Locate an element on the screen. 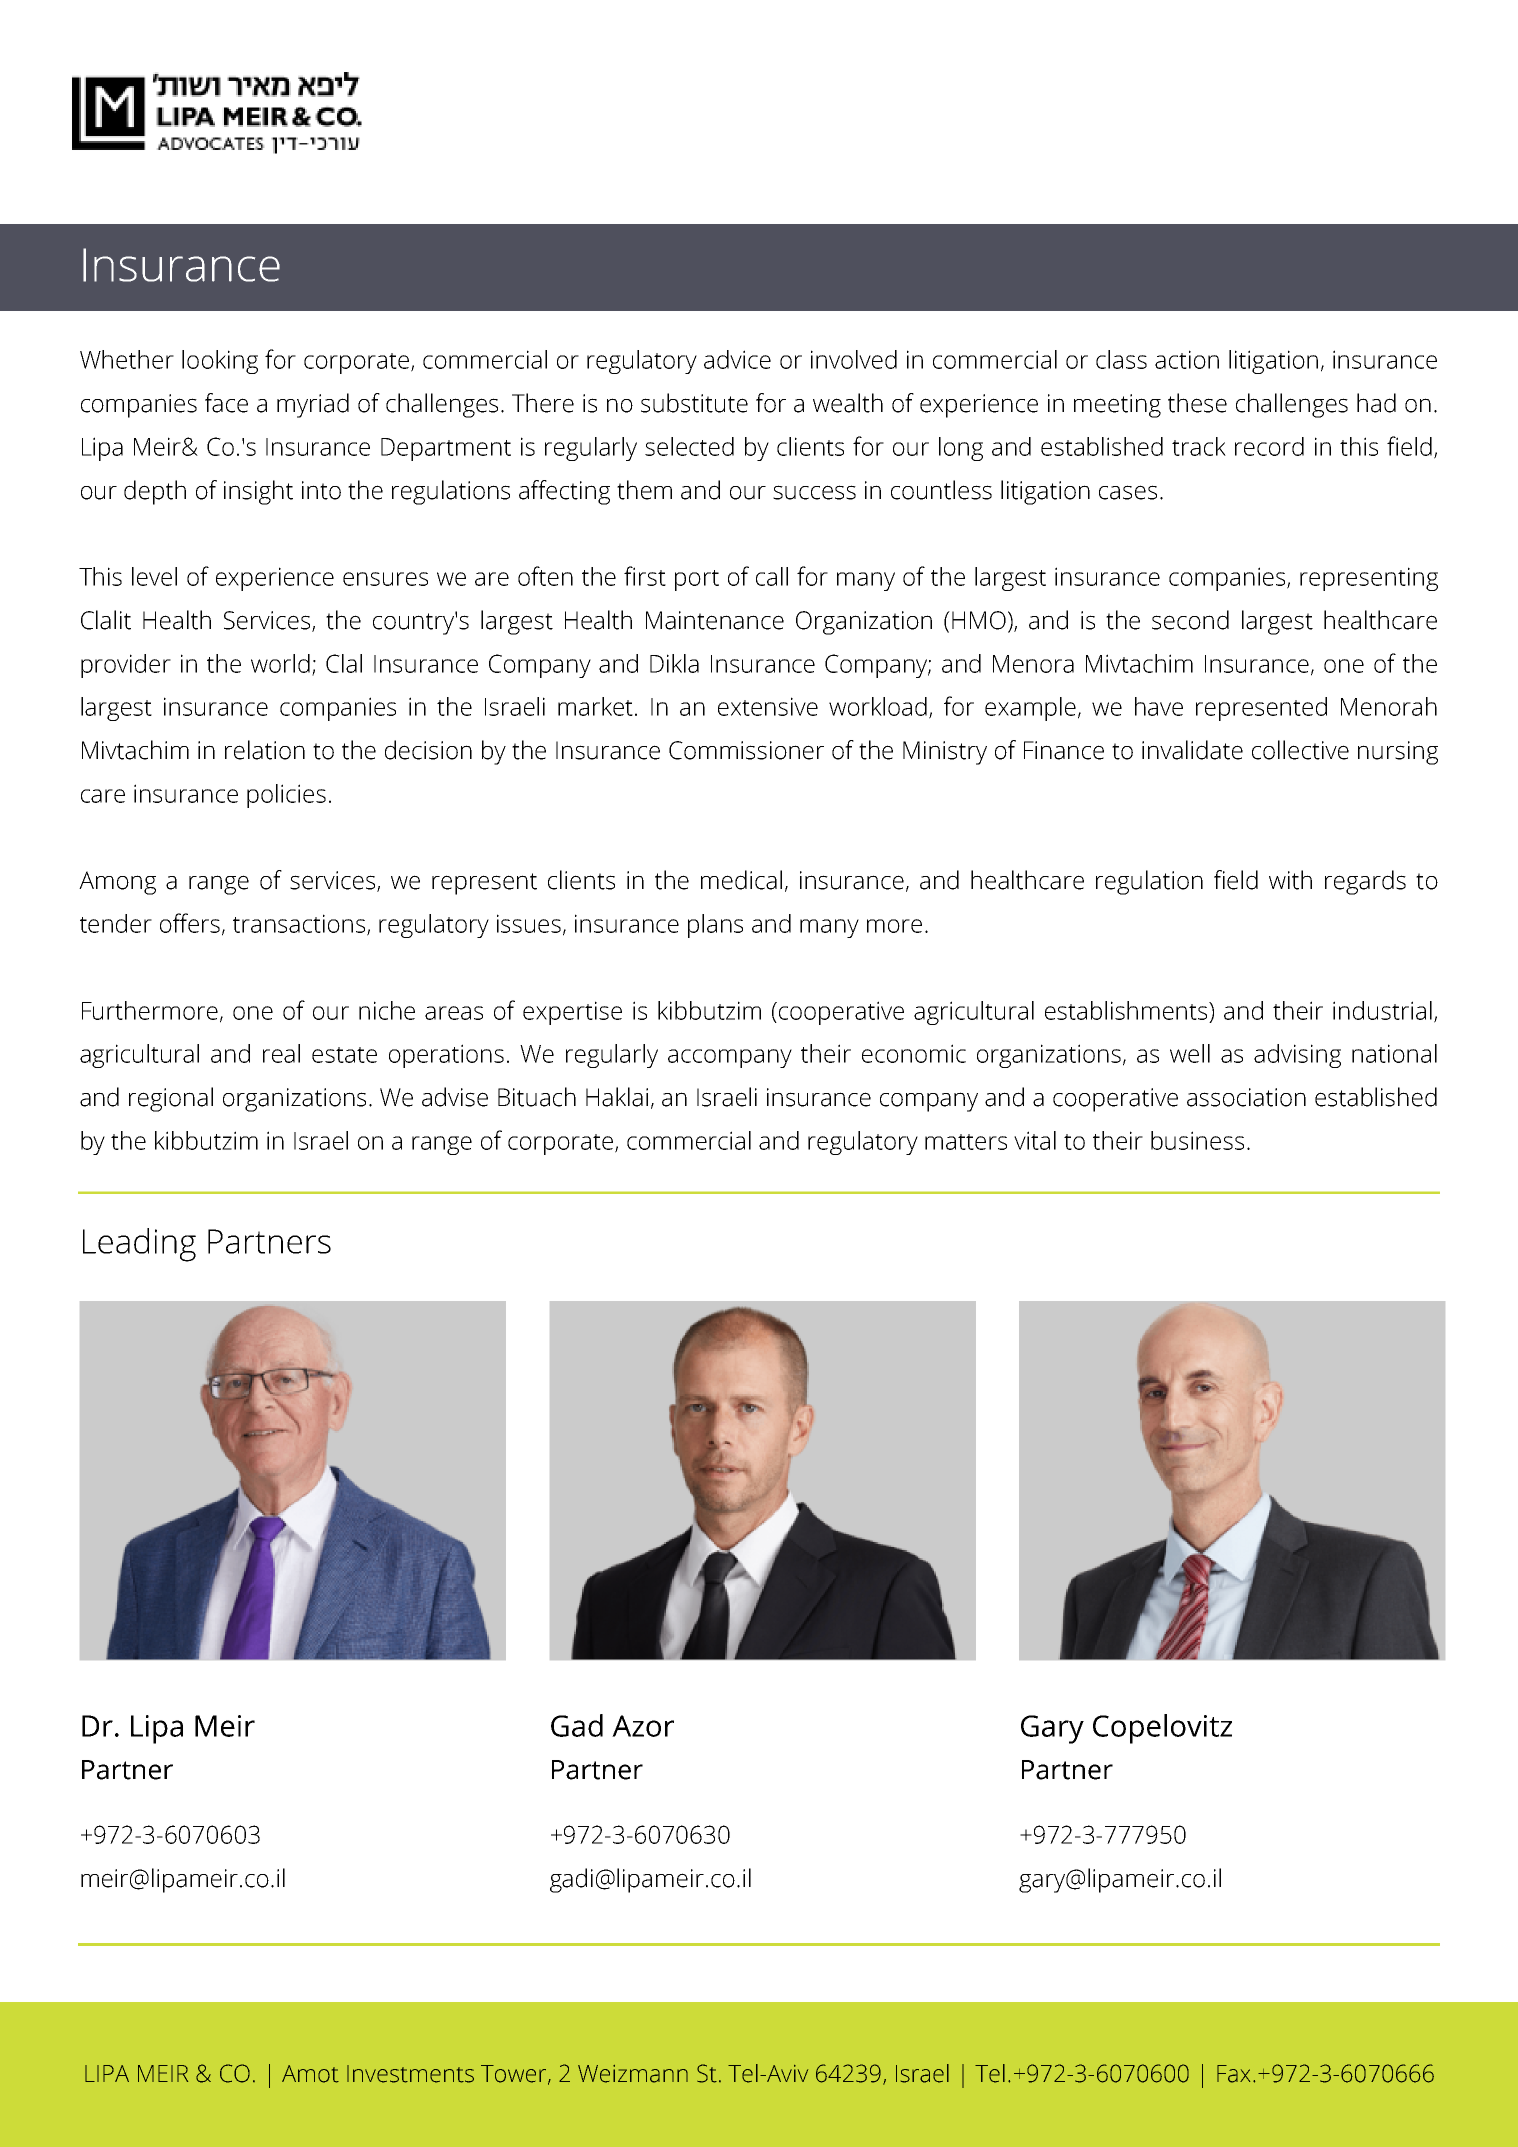  vital is located at coordinates (1035, 1140).
